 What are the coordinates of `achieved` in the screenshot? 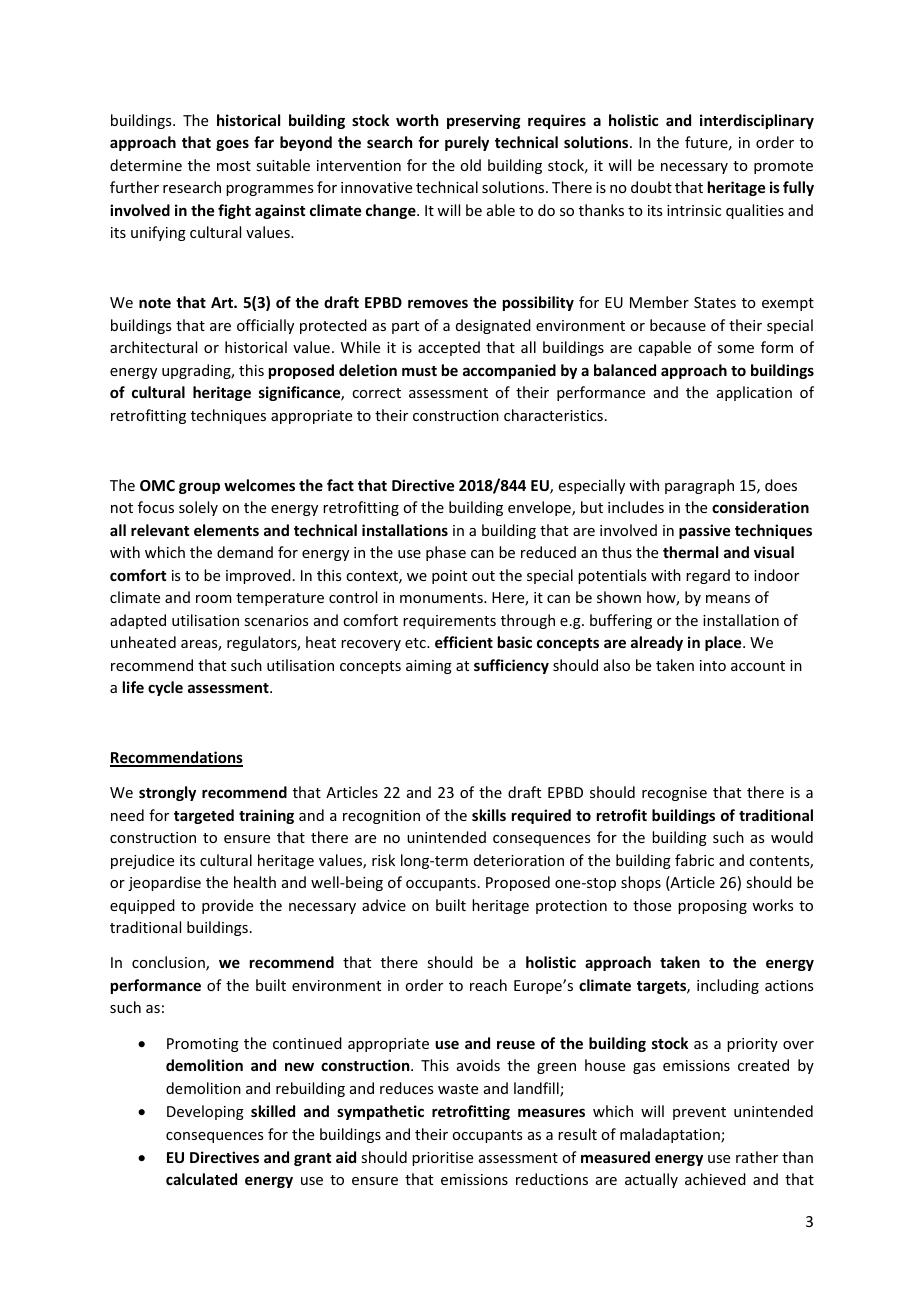 It's located at (715, 1179).
